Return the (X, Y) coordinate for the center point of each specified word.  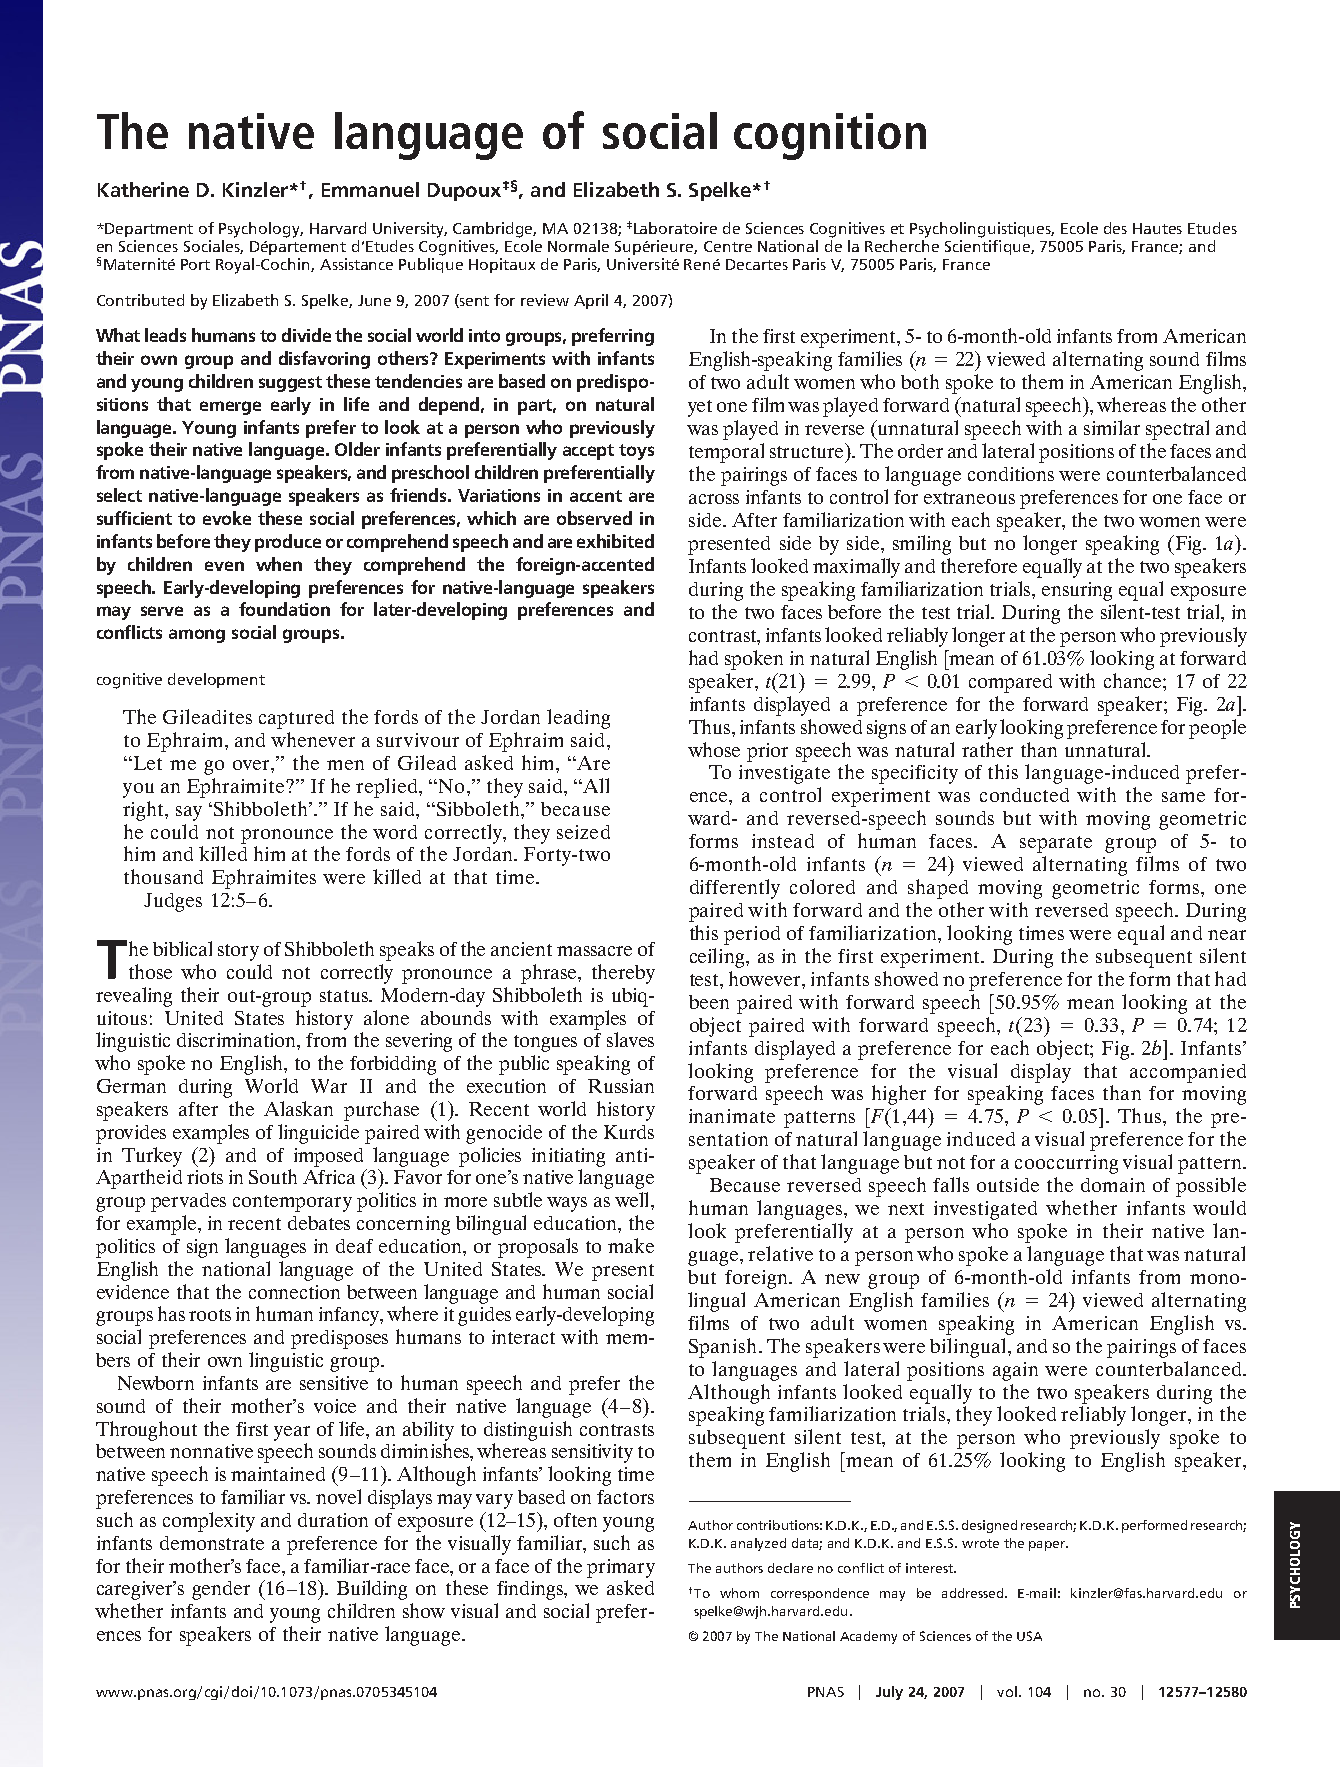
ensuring (1077, 591)
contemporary (292, 1203)
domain (1113, 1185)
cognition (830, 136)
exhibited (615, 541)
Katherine (143, 189)
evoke (227, 518)
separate (1056, 844)
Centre (728, 246)
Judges (173, 902)
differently (735, 889)
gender (221, 1590)
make (631, 1245)
